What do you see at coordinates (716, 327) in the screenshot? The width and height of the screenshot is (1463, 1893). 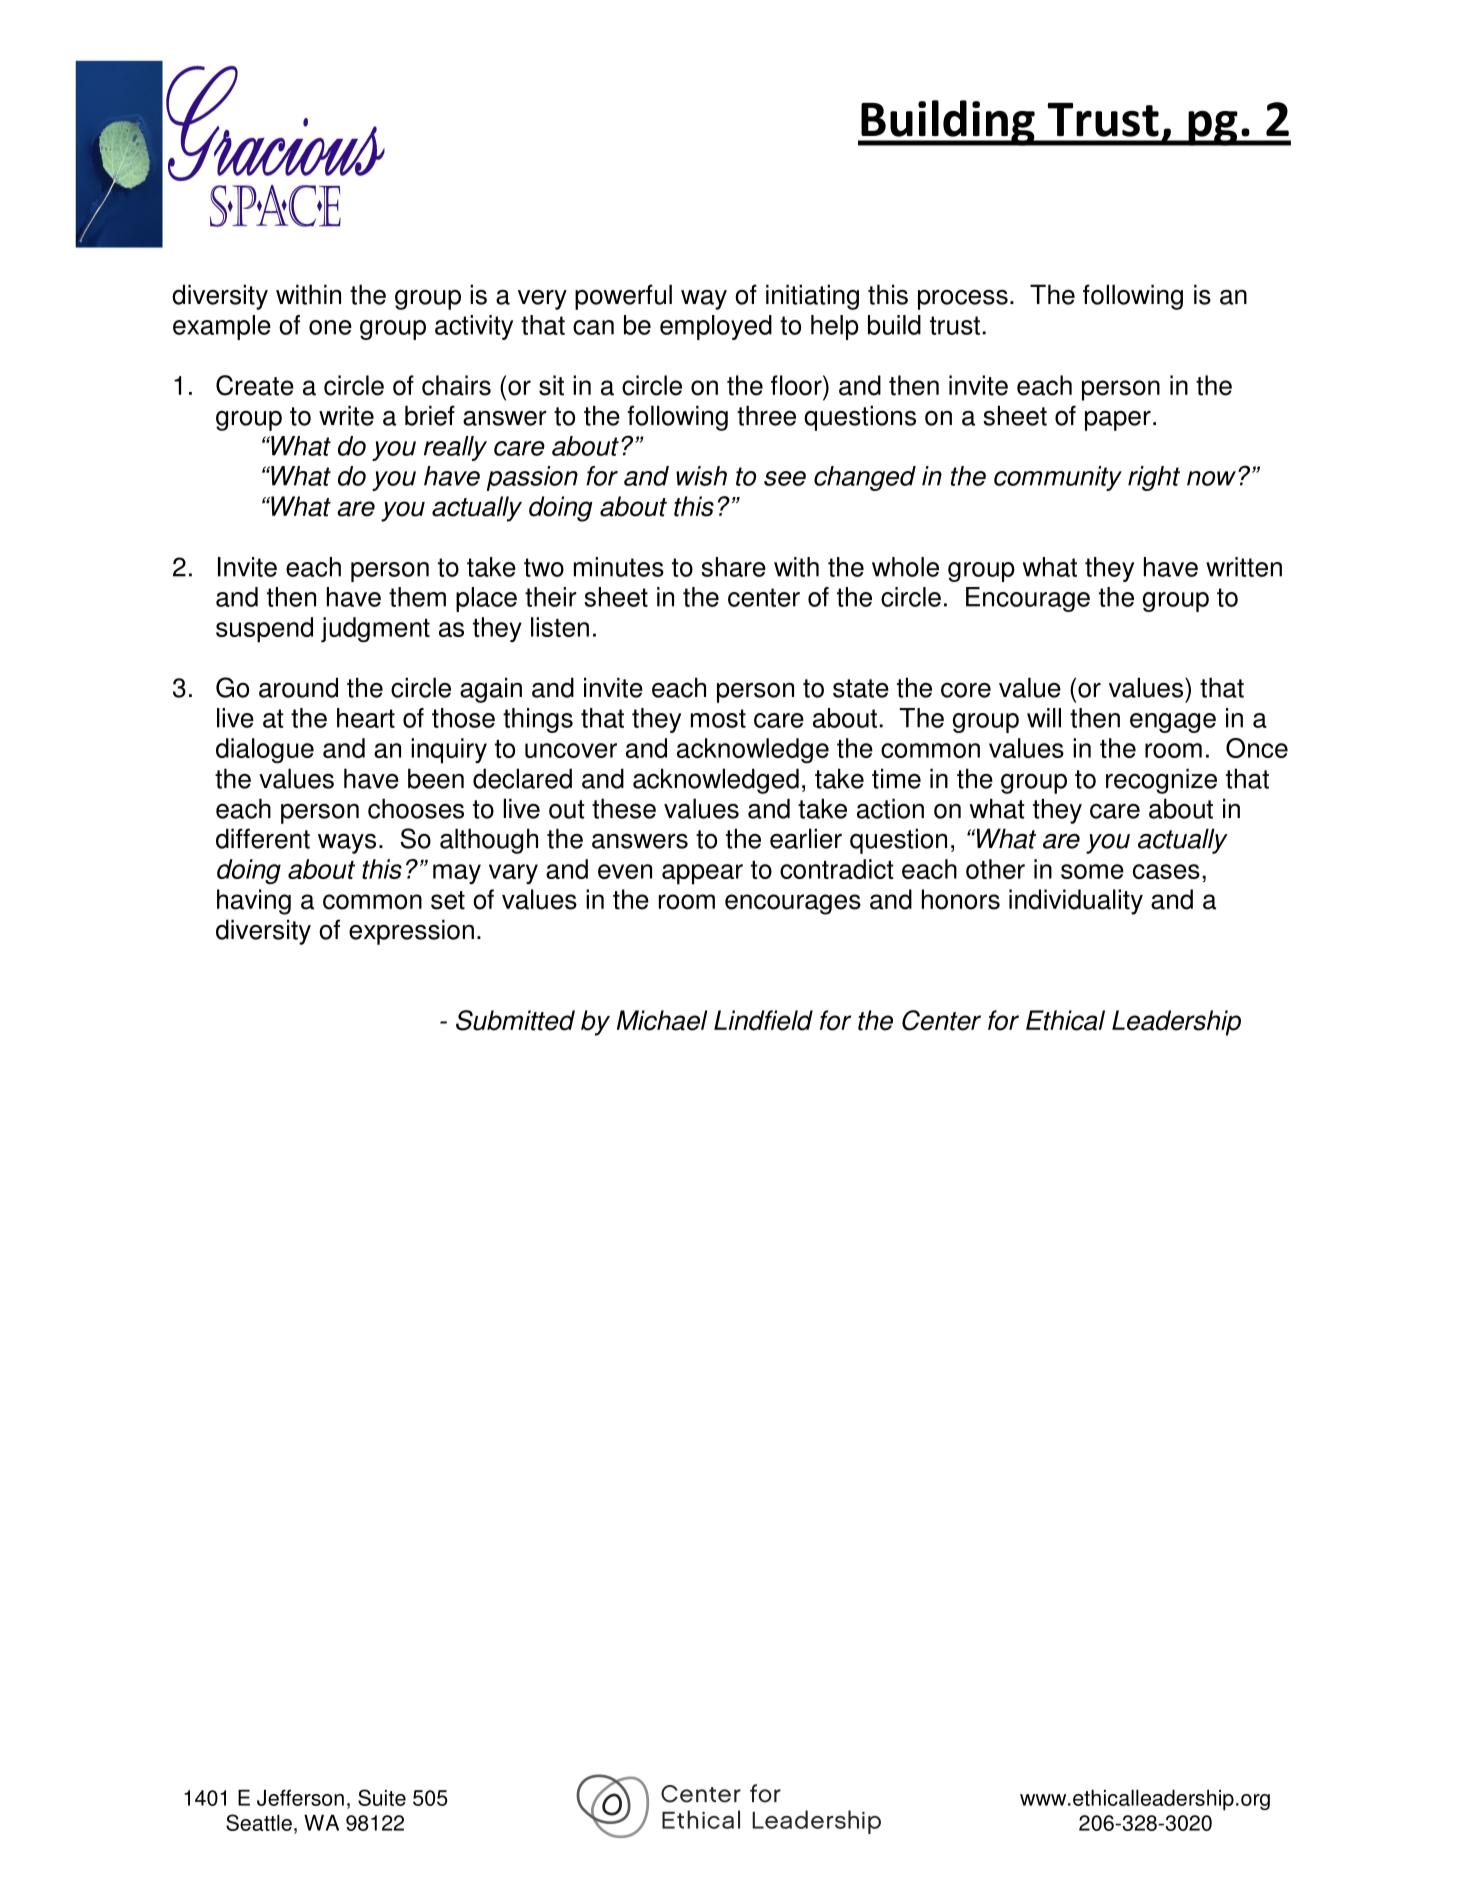 I see `employed` at bounding box center [716, 327].
